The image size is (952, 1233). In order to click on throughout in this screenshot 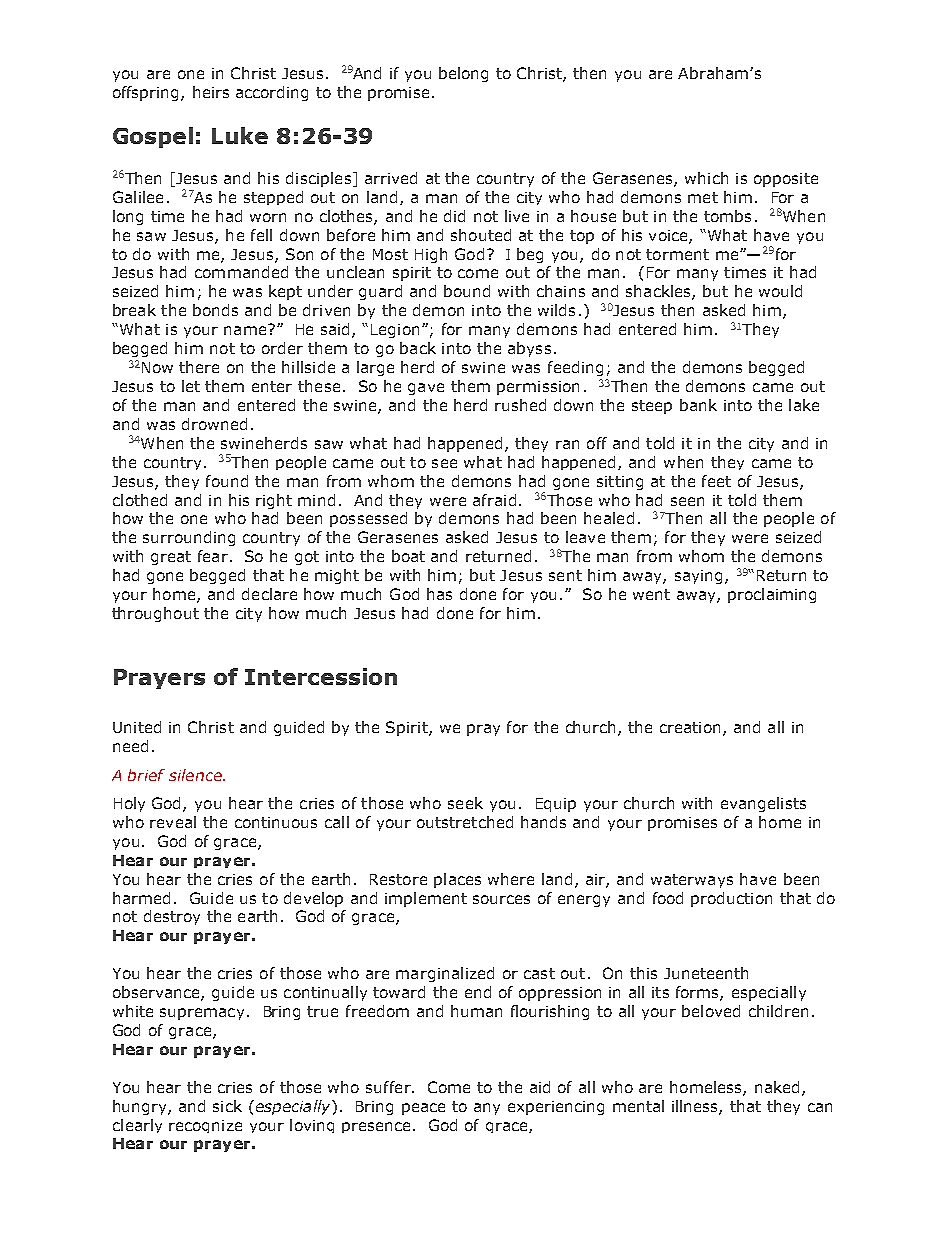, I will do `click(155, 614)`.
